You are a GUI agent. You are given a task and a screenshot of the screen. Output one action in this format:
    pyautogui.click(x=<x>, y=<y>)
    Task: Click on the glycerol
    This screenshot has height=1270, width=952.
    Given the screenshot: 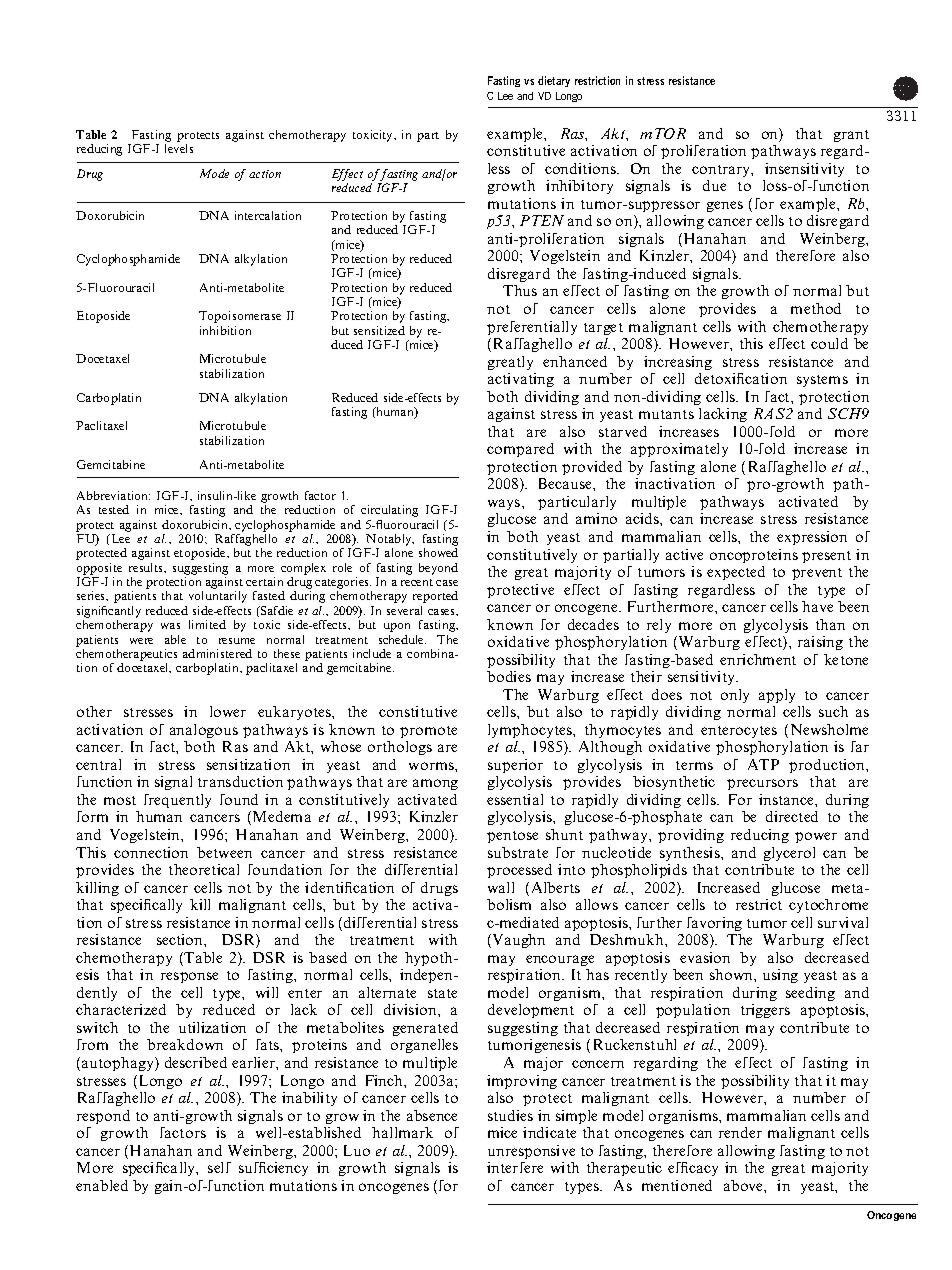 What is the action you would take?
    pyautogui.click(x=789, y=854)
